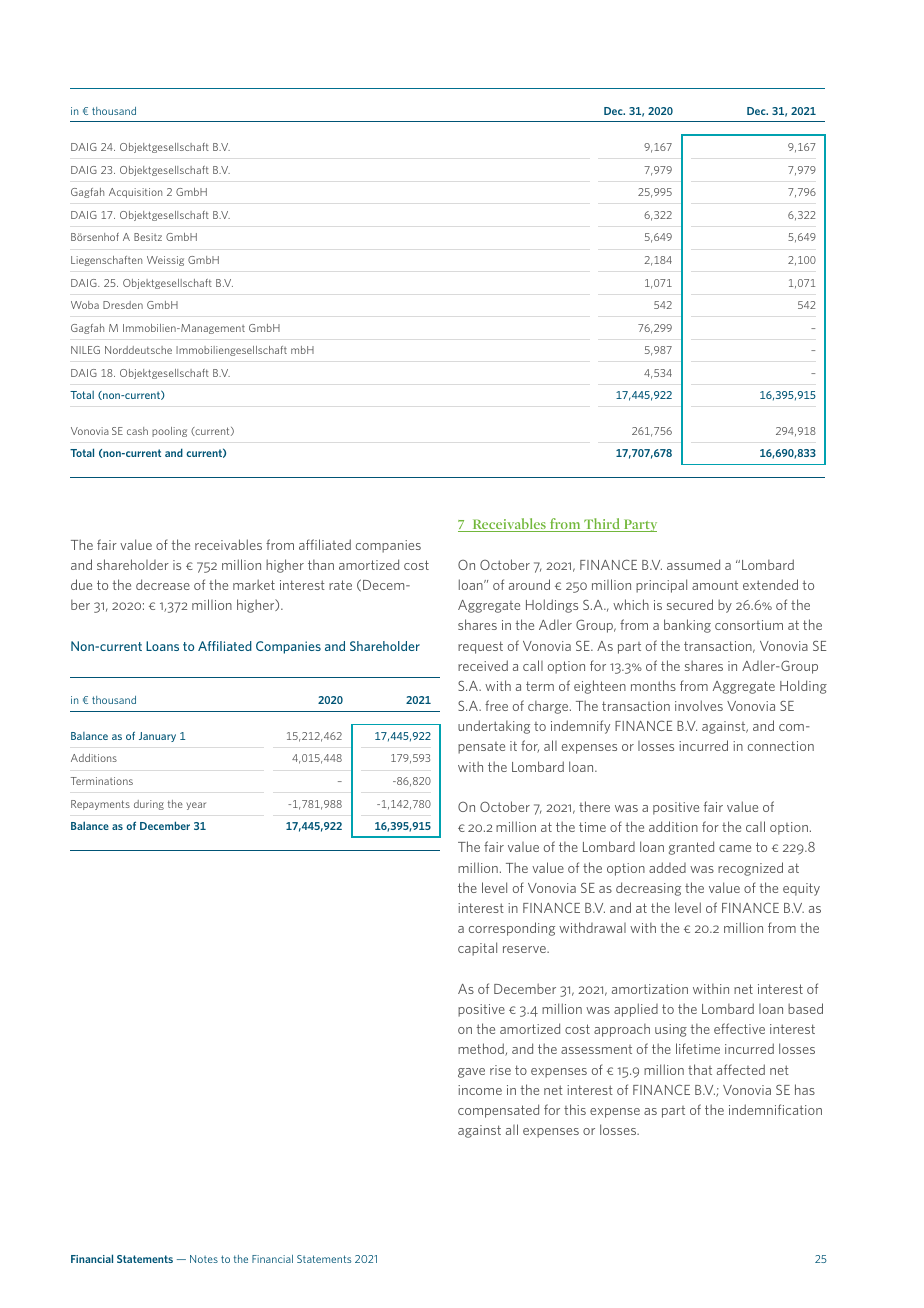 This screenshot has height=1308, width=924. What do you see at coordinates (602, 525) in the screenshot?
I see `Third` at bounding box center [602, 525].
